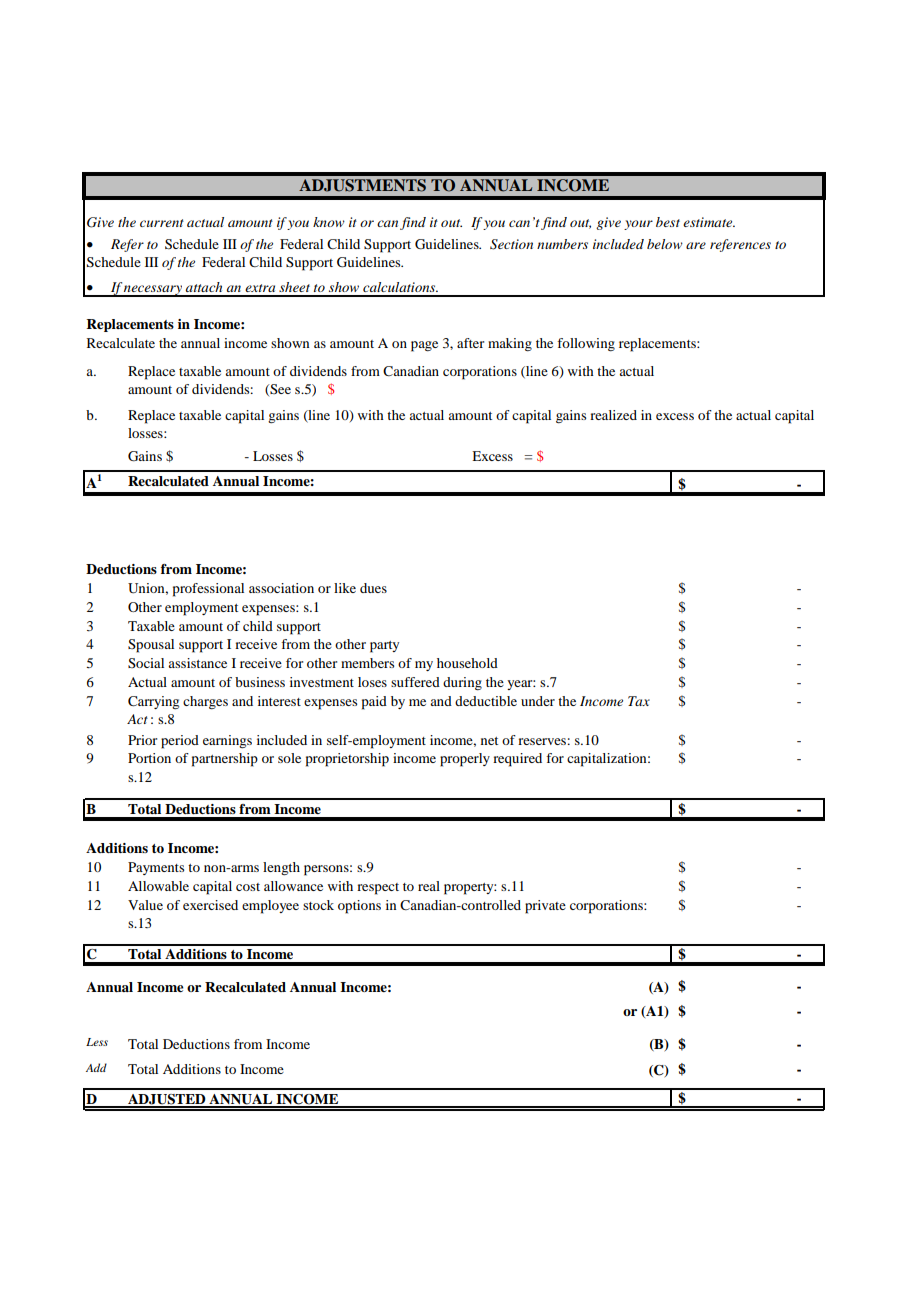 This image has height=1308, width=924. I want to click on Less, so click(97, 1042).
